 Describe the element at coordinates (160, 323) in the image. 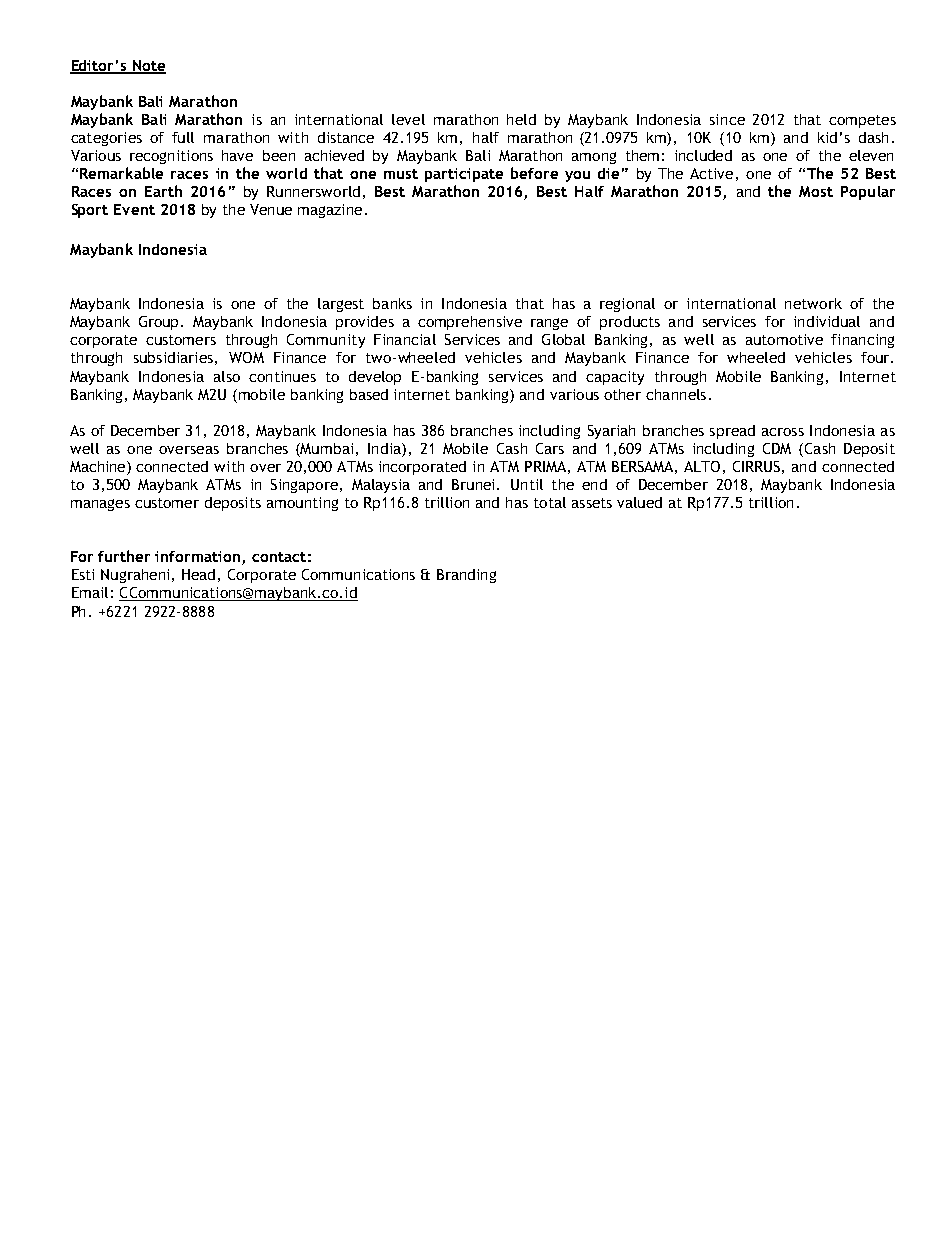

I see `Group` at that location.
